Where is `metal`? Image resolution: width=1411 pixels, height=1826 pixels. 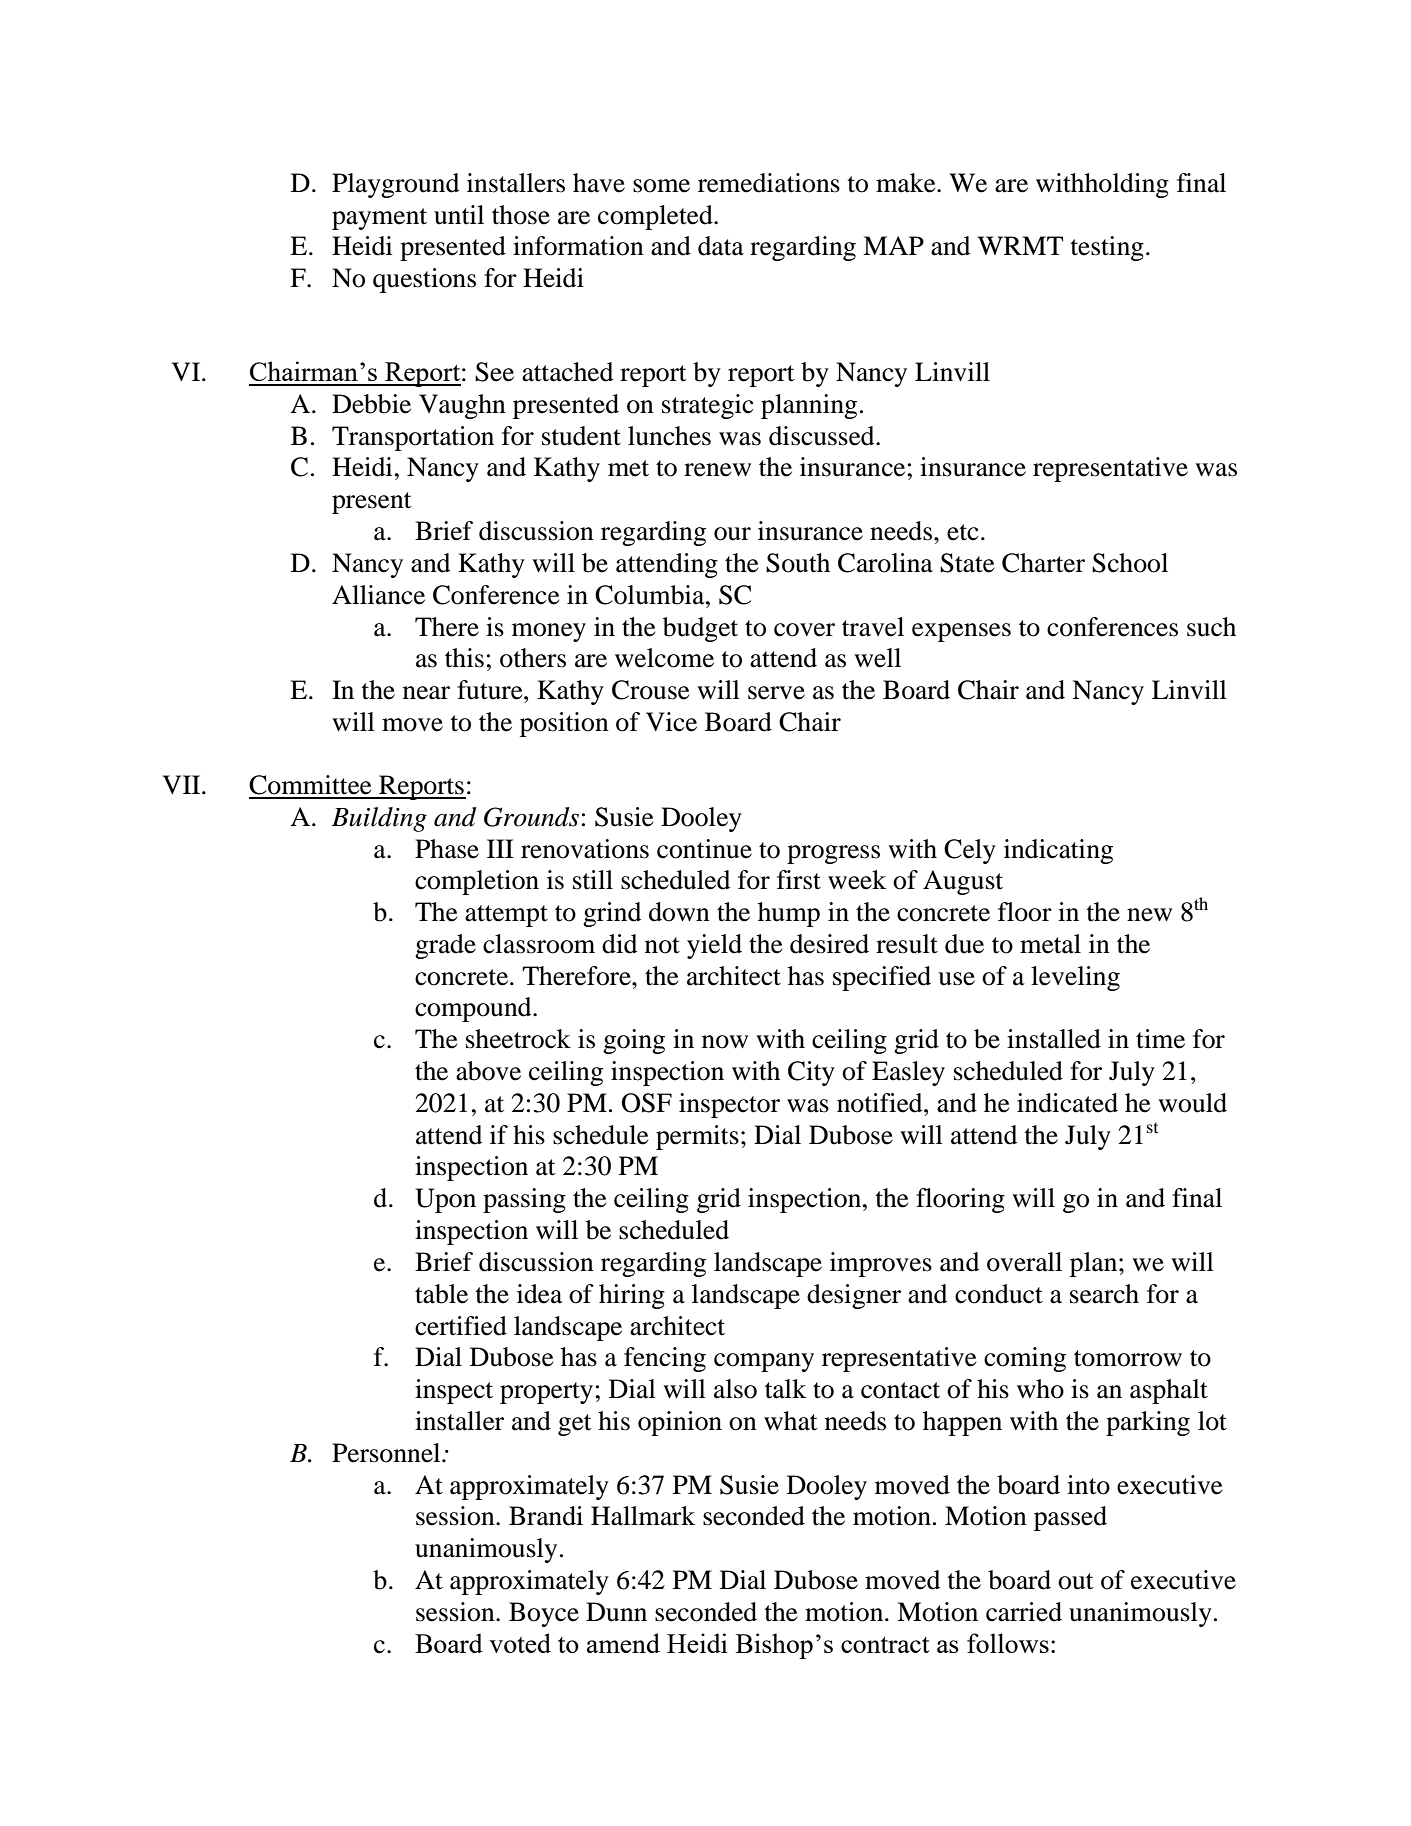 metal is located at coordinates (1050, 944).
